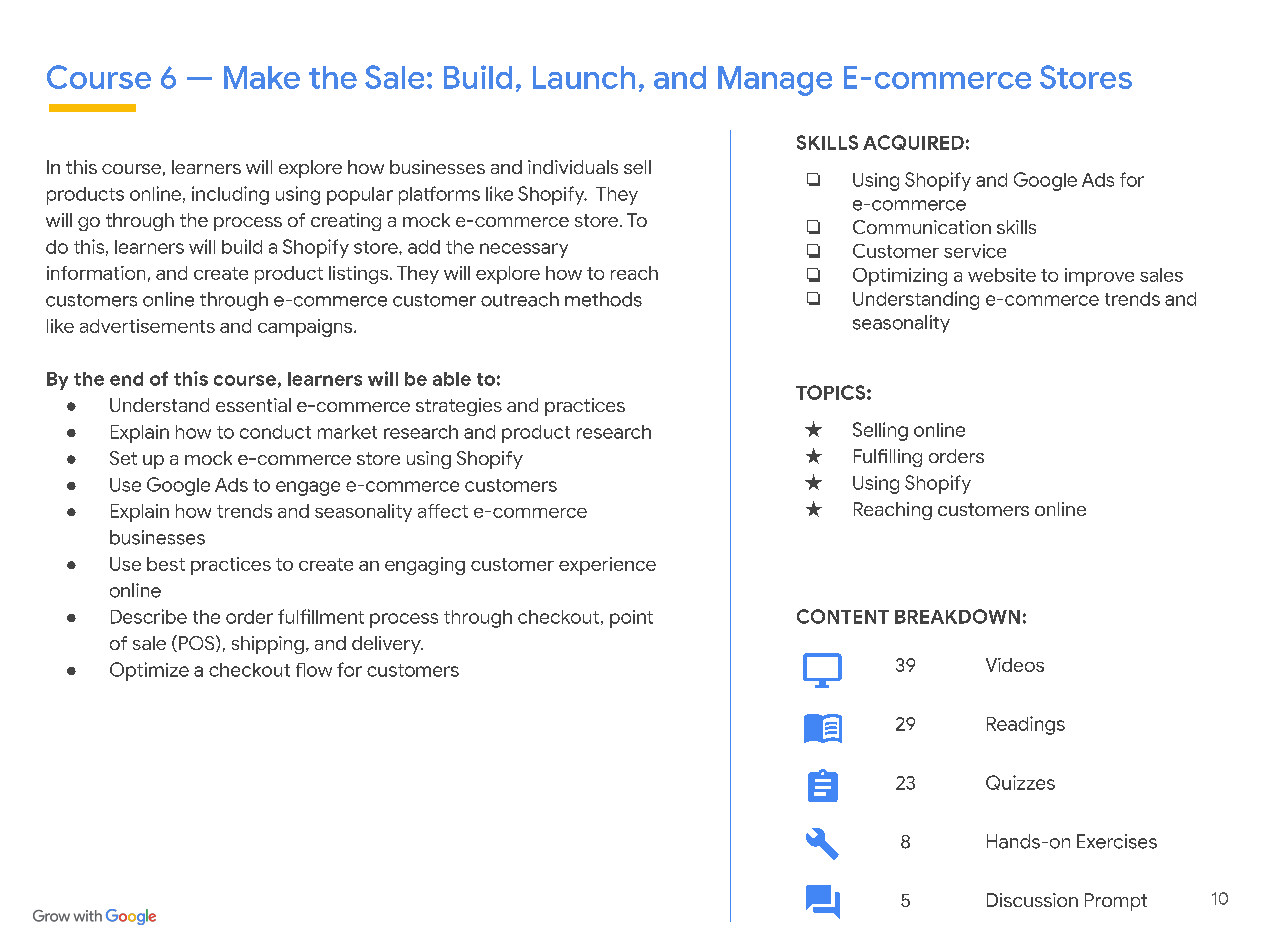 The width and height of the image is (1270, 952). I want to click on Prompt, so click(1116, 902).
